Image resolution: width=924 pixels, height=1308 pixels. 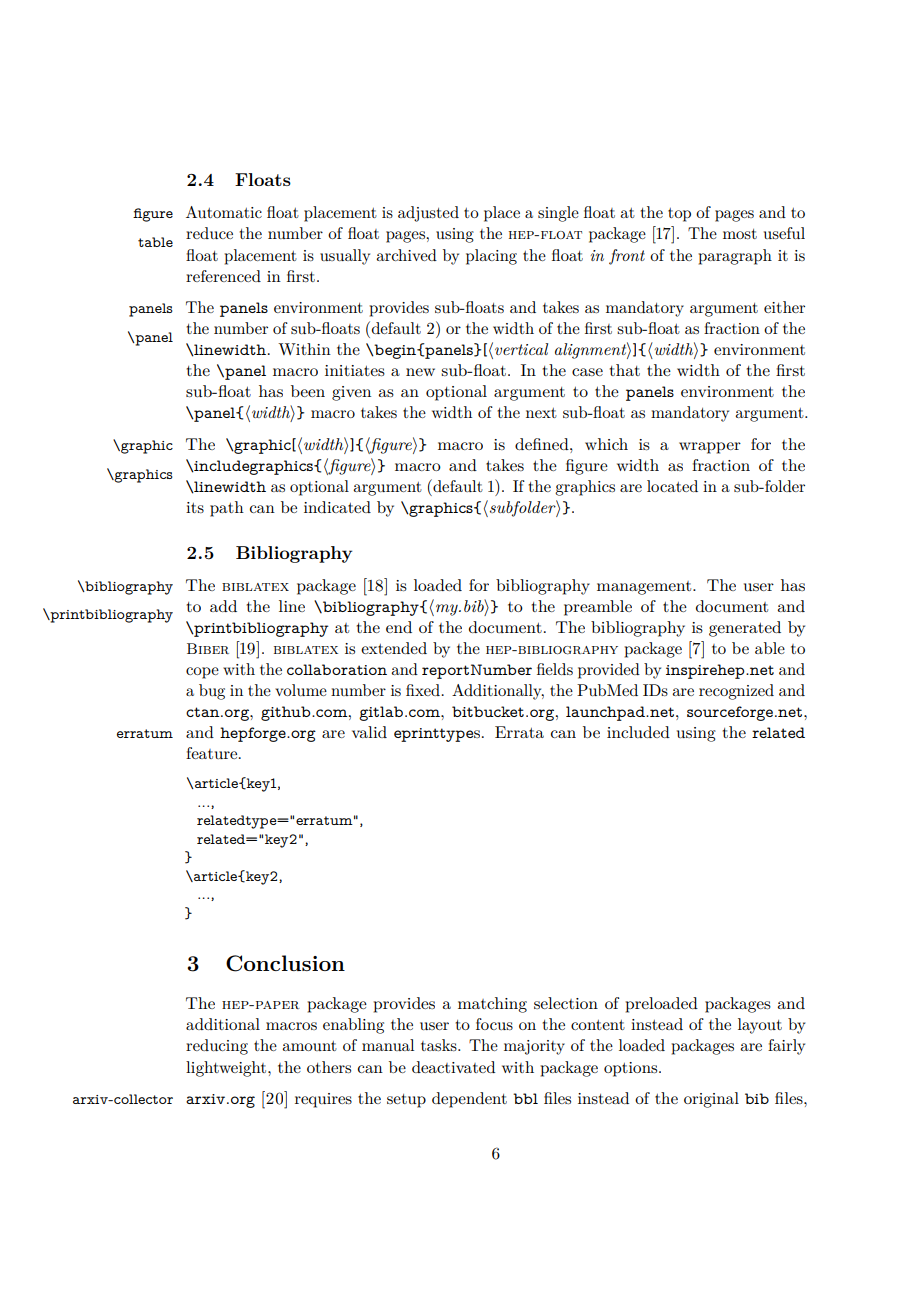 I want to click on included, so click(x=638, y=732).
